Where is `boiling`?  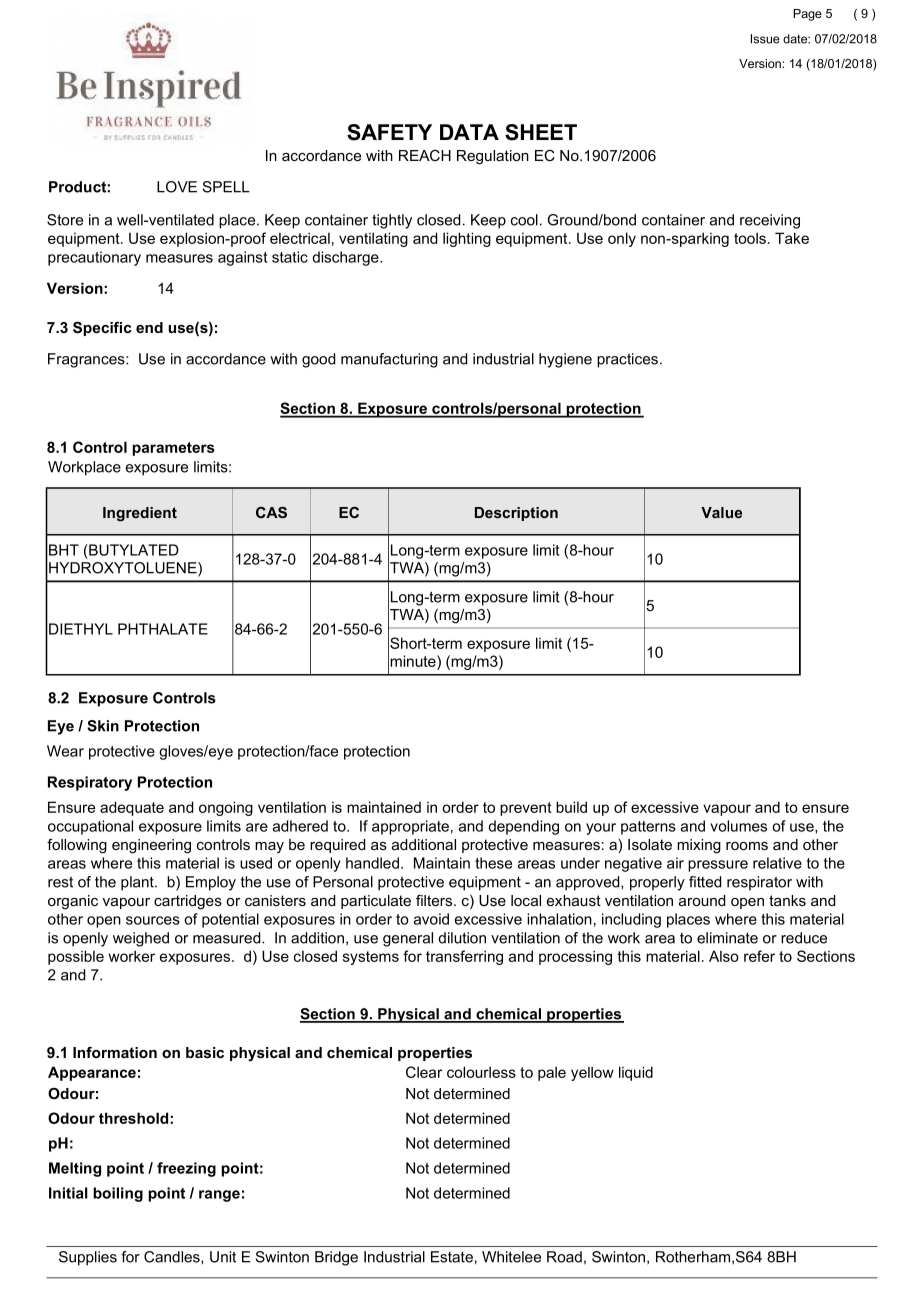
boiling is located at coordinates (118, 1194).
